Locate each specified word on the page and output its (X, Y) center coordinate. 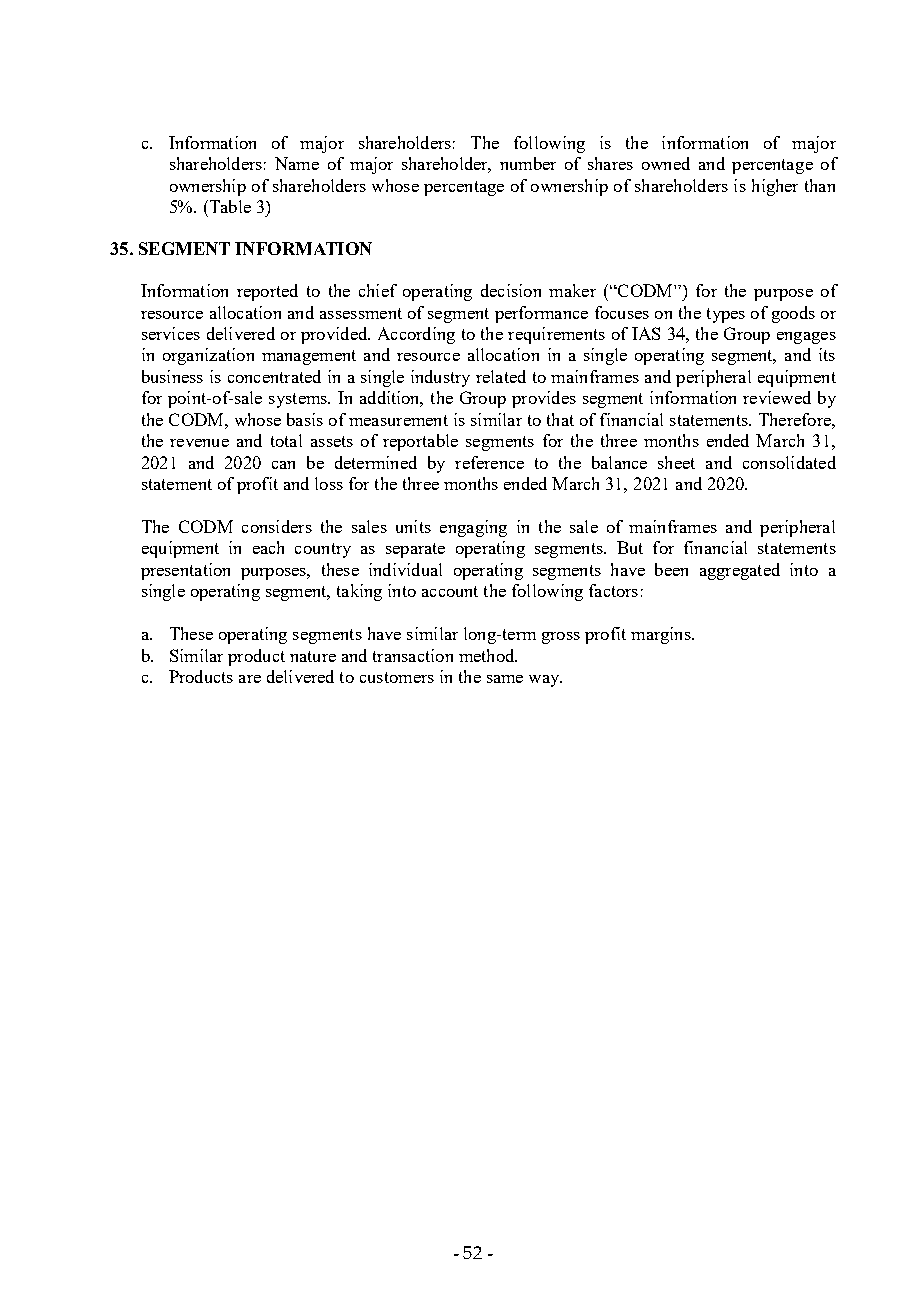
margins (662, 635)
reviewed (777, 397)
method (488, 655)
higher (775, 187)
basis (305, 419)
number (528, 163)
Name (297, 163)
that (560, 419)
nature (313, 656)
